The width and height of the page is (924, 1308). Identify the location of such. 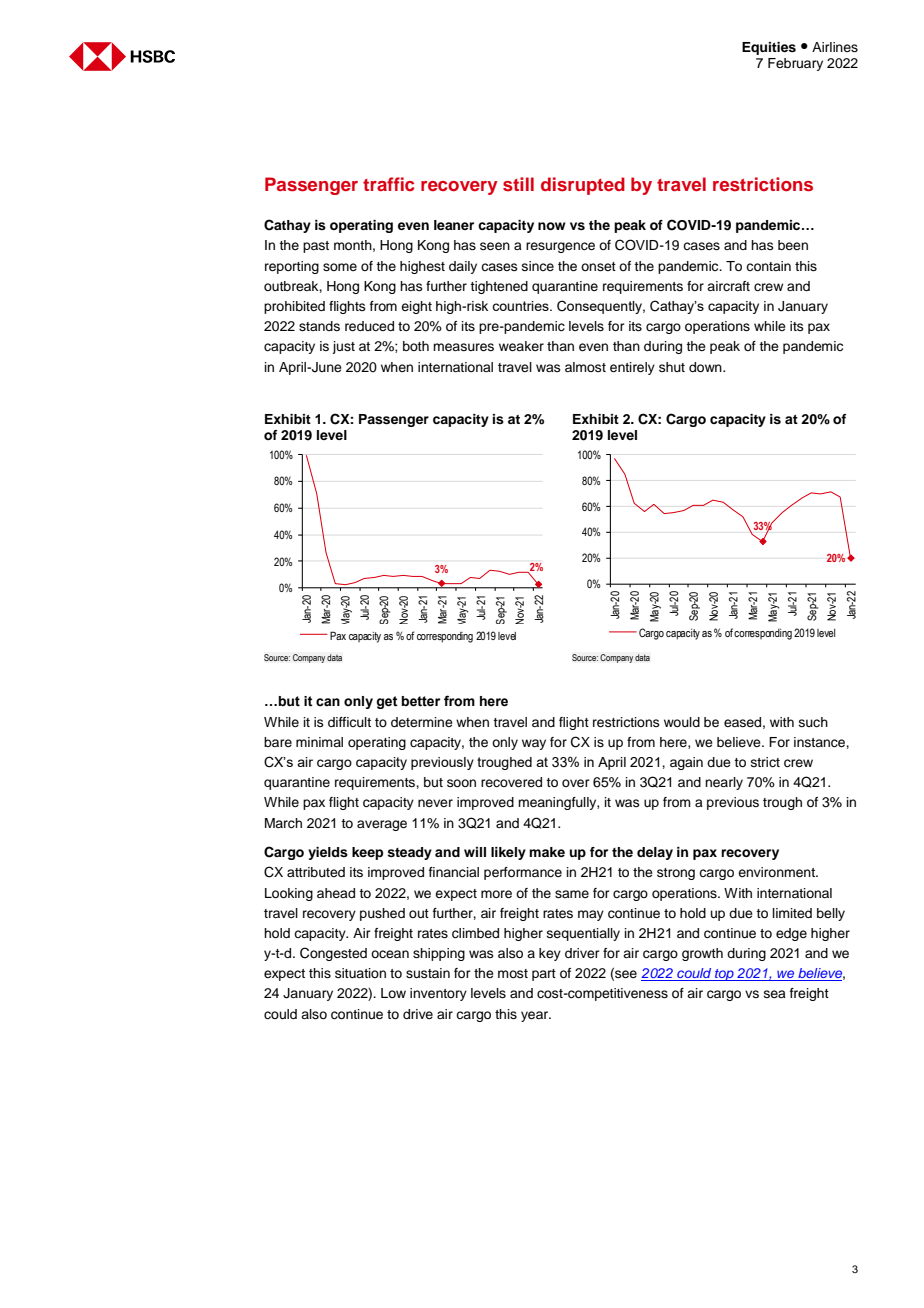
(813, 722).
